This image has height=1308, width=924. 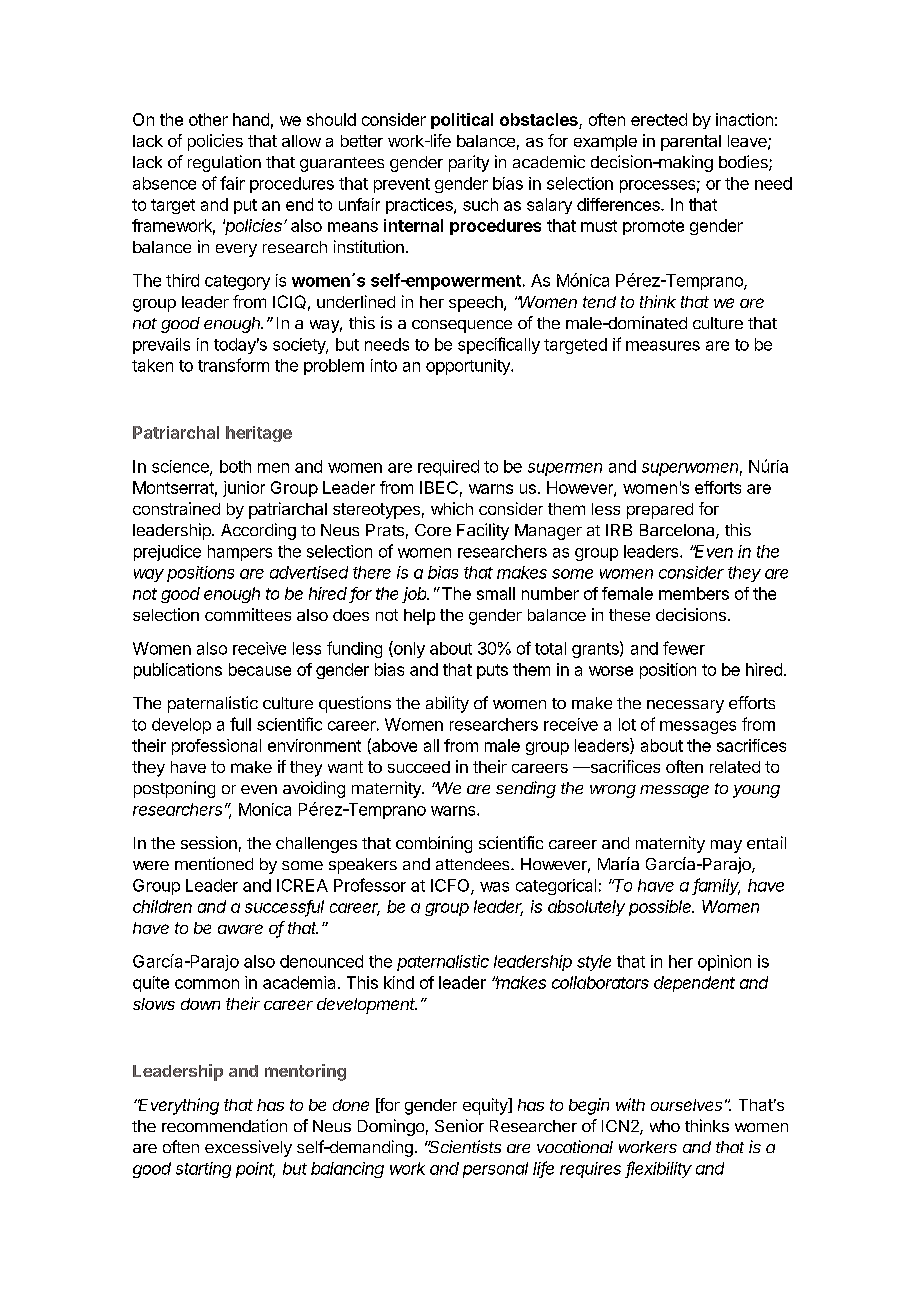 I want to click on parity, so click(x=469, y=163).
